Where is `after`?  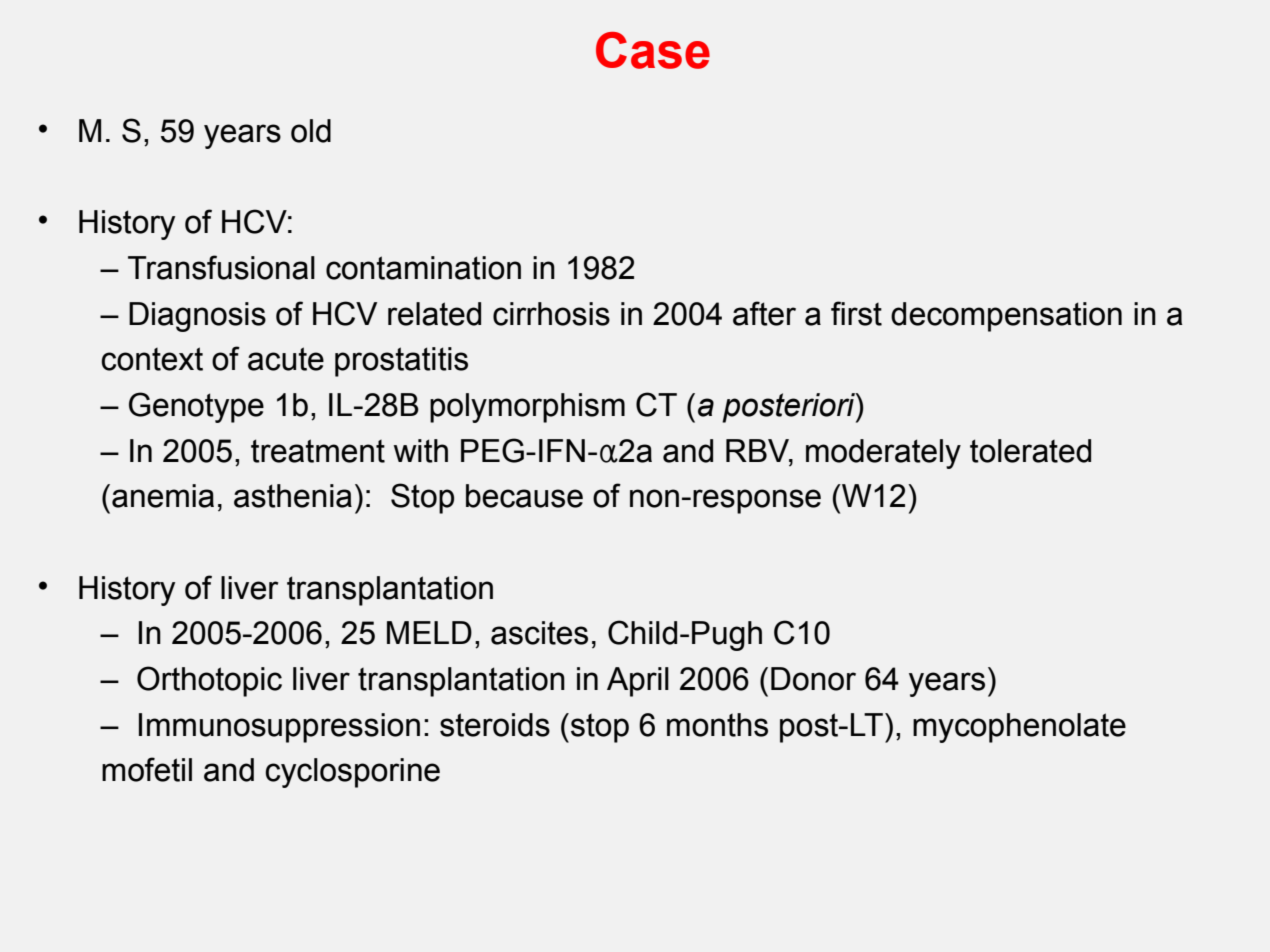 after is located at coordinates (764, 313).
